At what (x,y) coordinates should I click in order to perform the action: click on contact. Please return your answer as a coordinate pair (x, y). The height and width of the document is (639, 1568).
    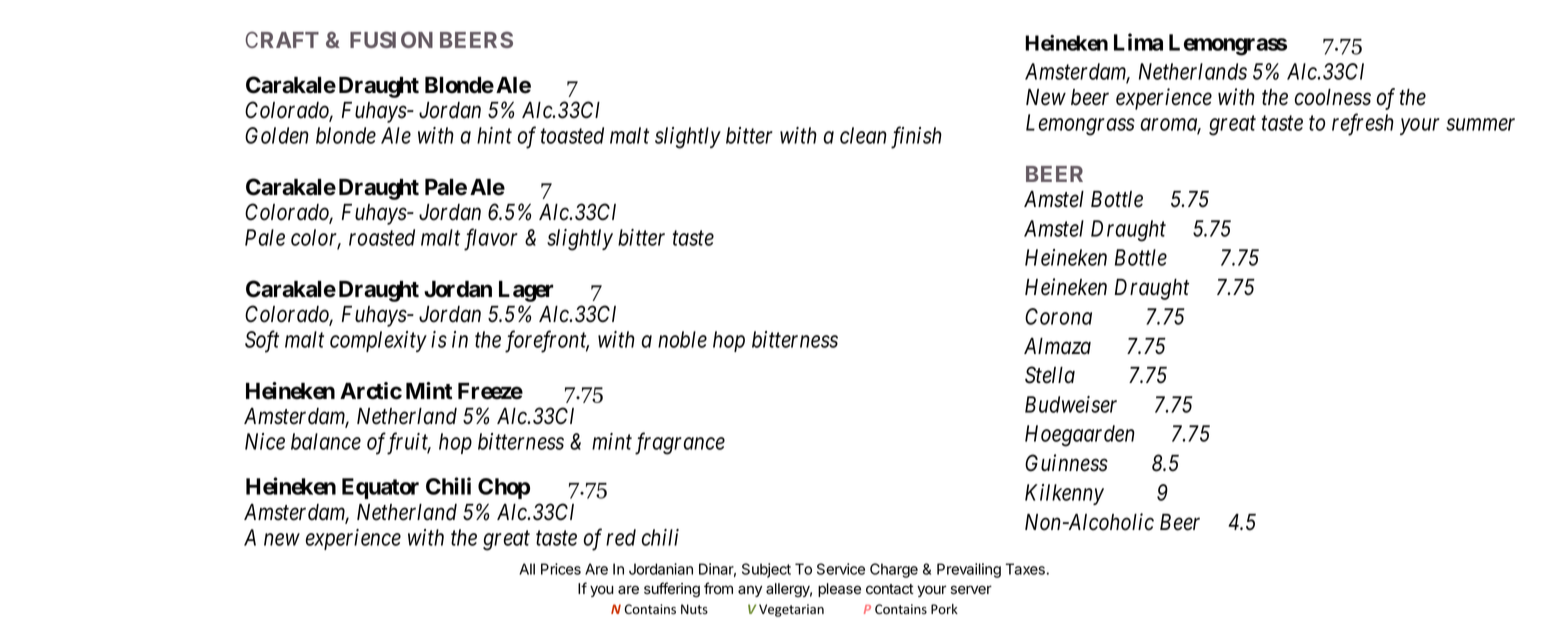
    Looking at the image, I should click on (890, 589).
